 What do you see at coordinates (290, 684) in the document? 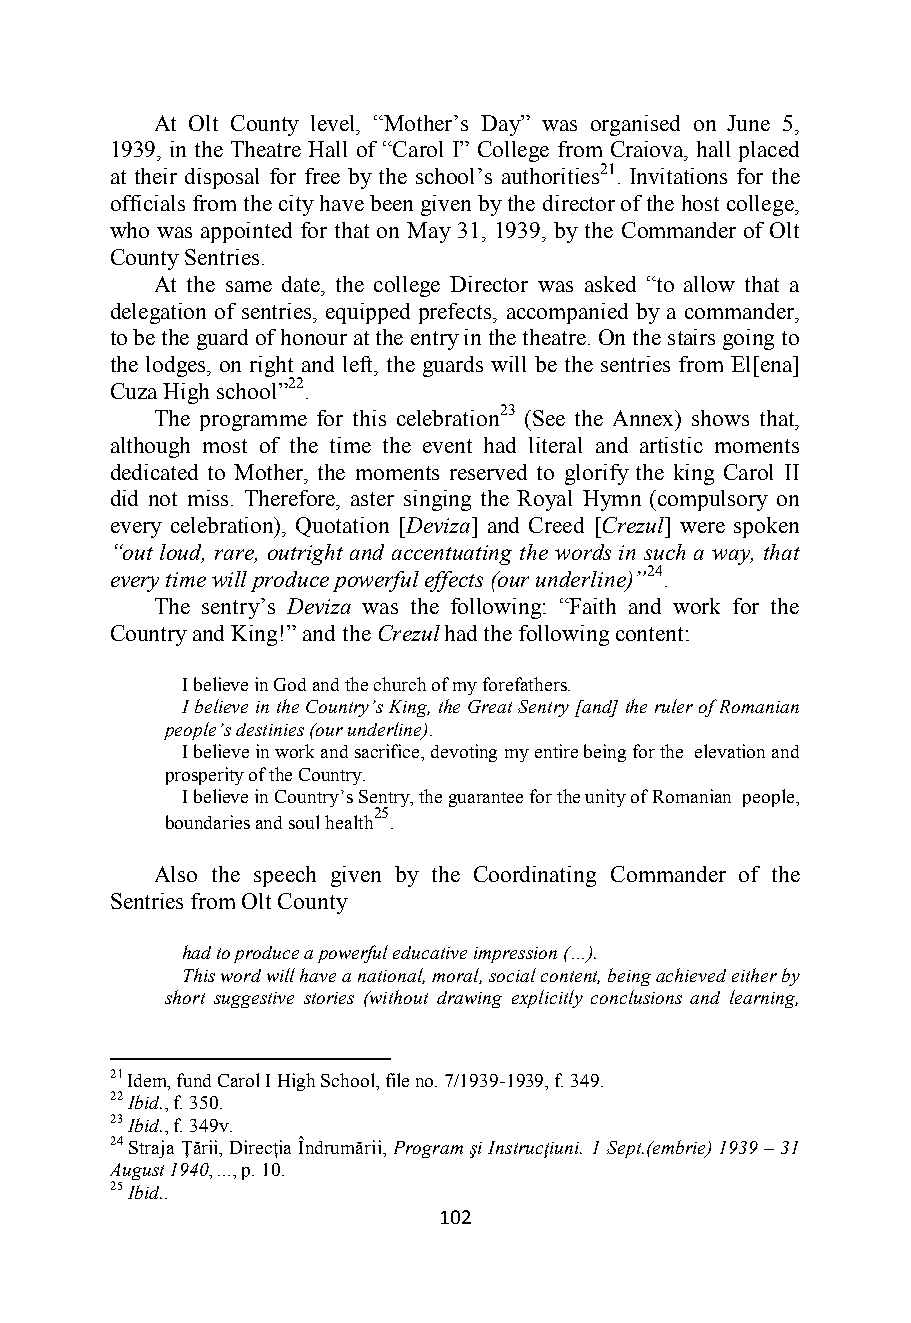
I see `God` at bounding box center [290, 684].
